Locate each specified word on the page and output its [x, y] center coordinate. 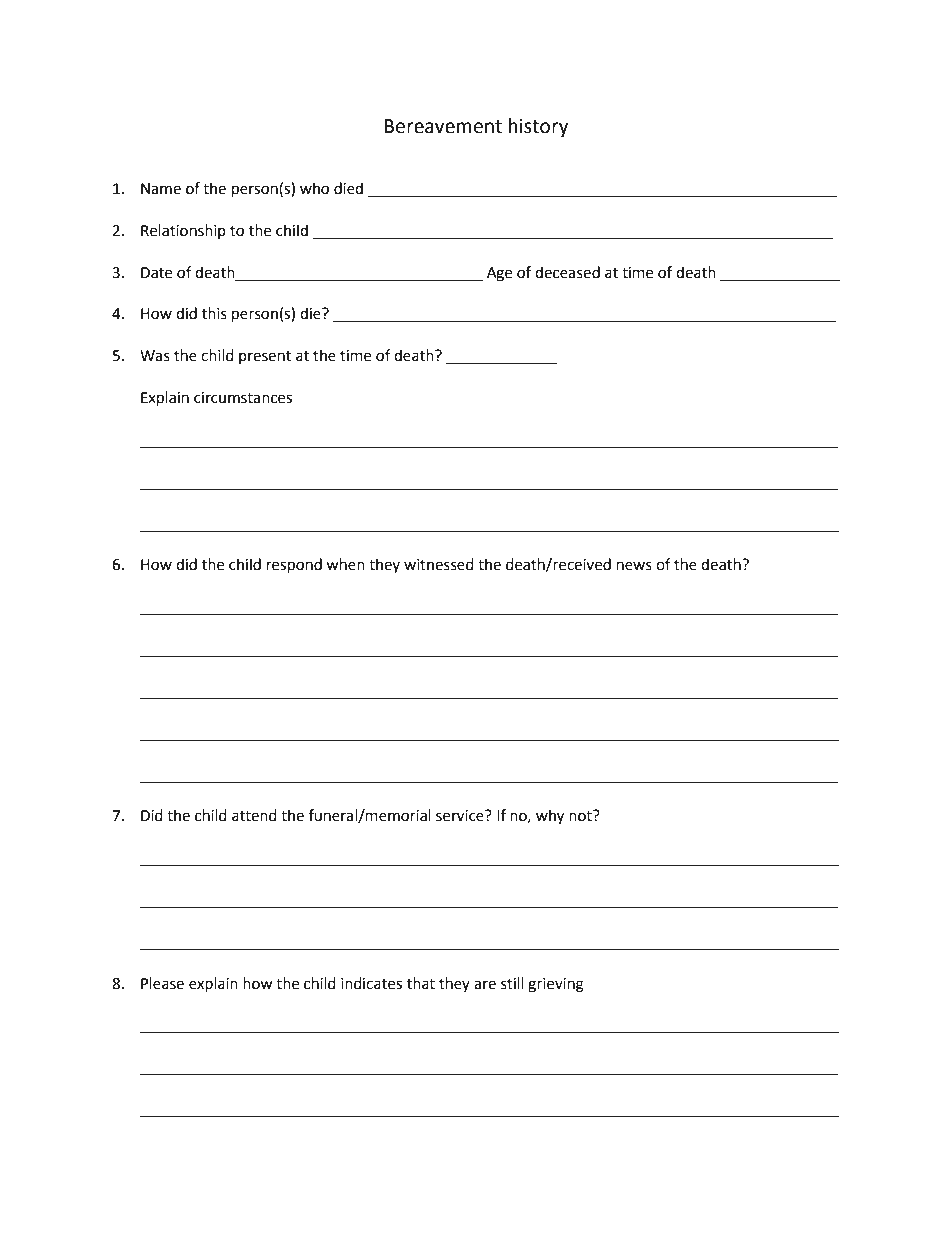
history [539, 127]
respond [294, 566]
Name [161, 189]
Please [162, 983]
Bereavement [443, 126]
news [634, 566]
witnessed [439, 564]
